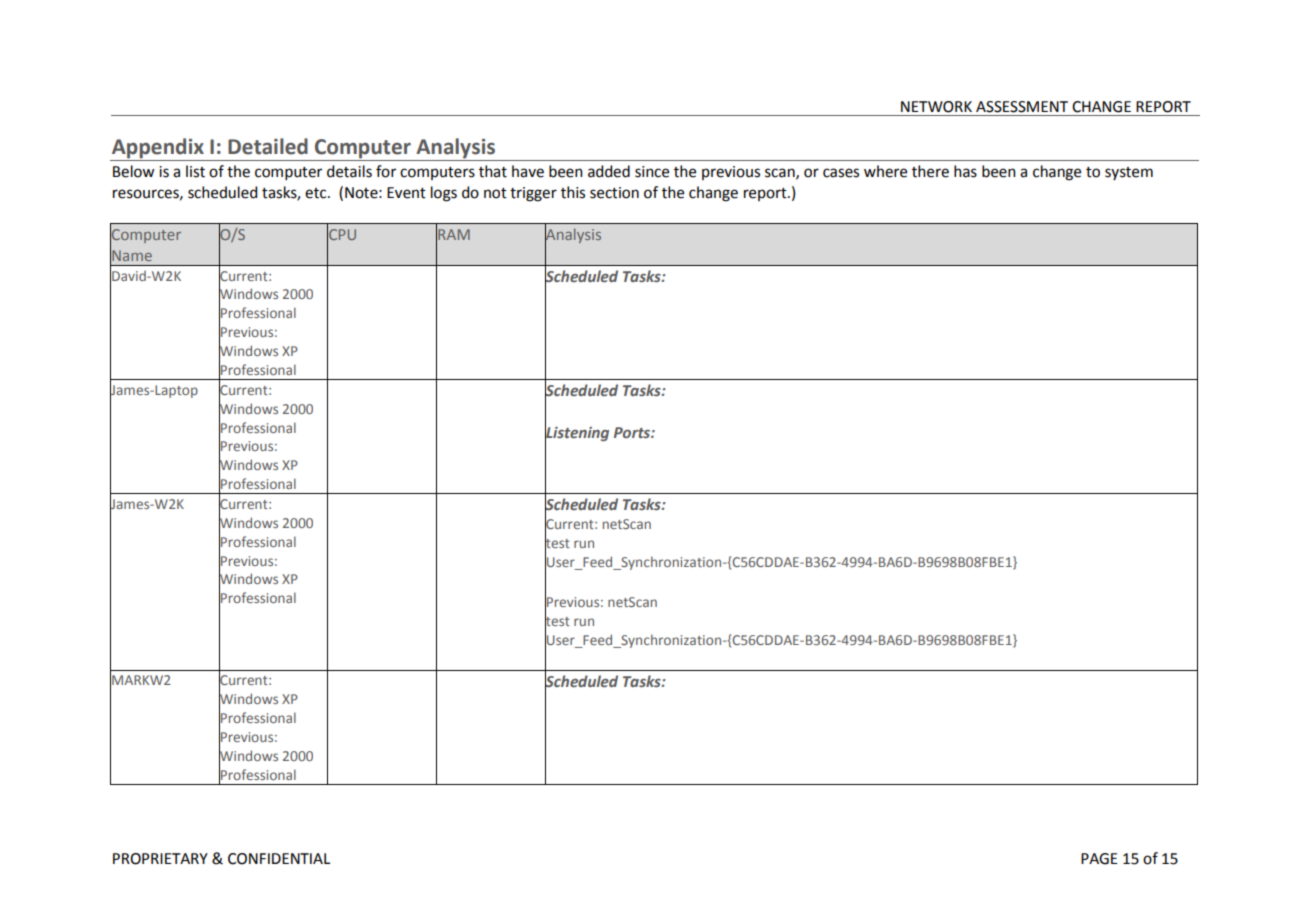 This image has width=1308, height=924. What do you see at coordinates (609, 171) in the image?
I see `added` at bounding box center [609, 171].
